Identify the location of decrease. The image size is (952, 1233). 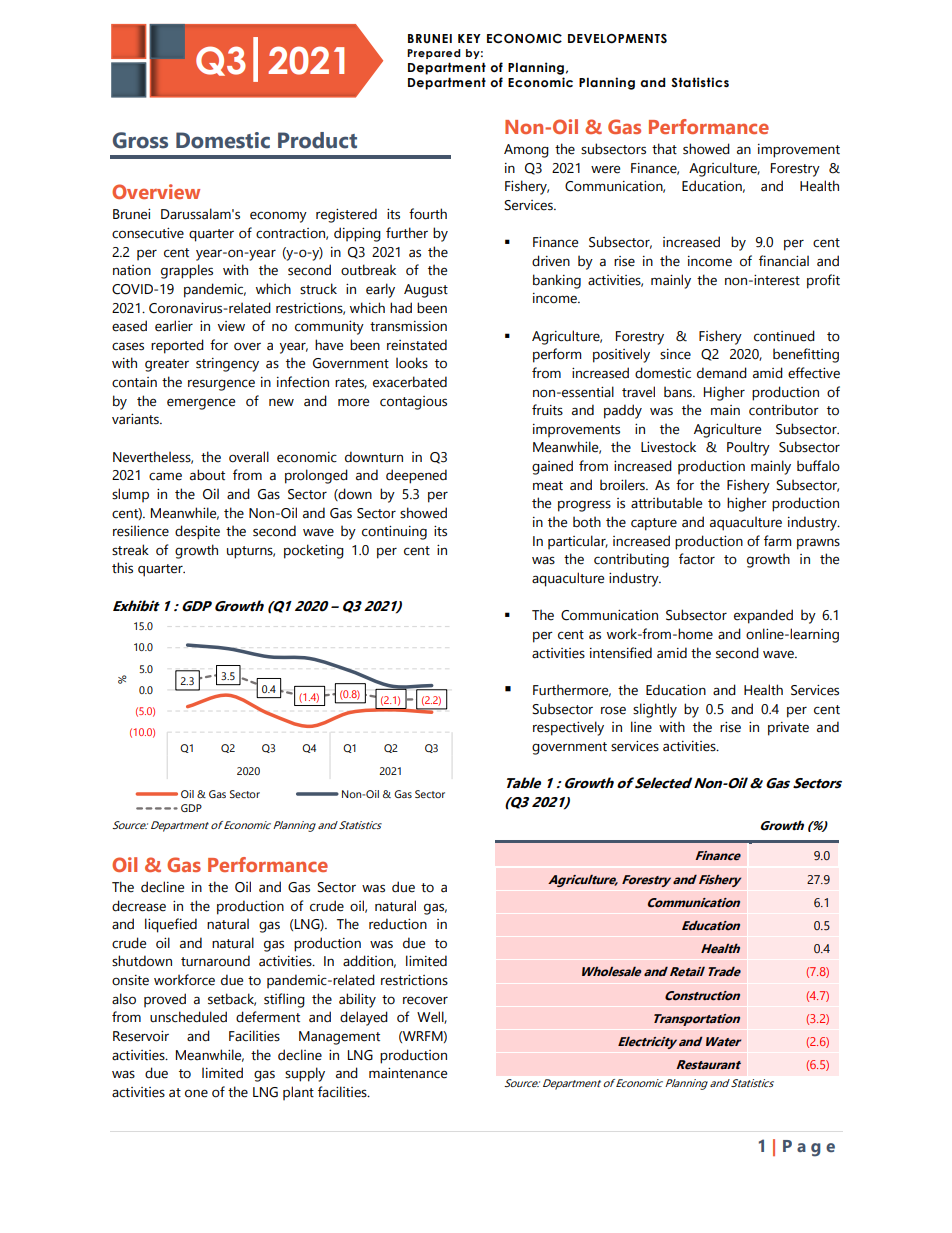
(139, 906).
